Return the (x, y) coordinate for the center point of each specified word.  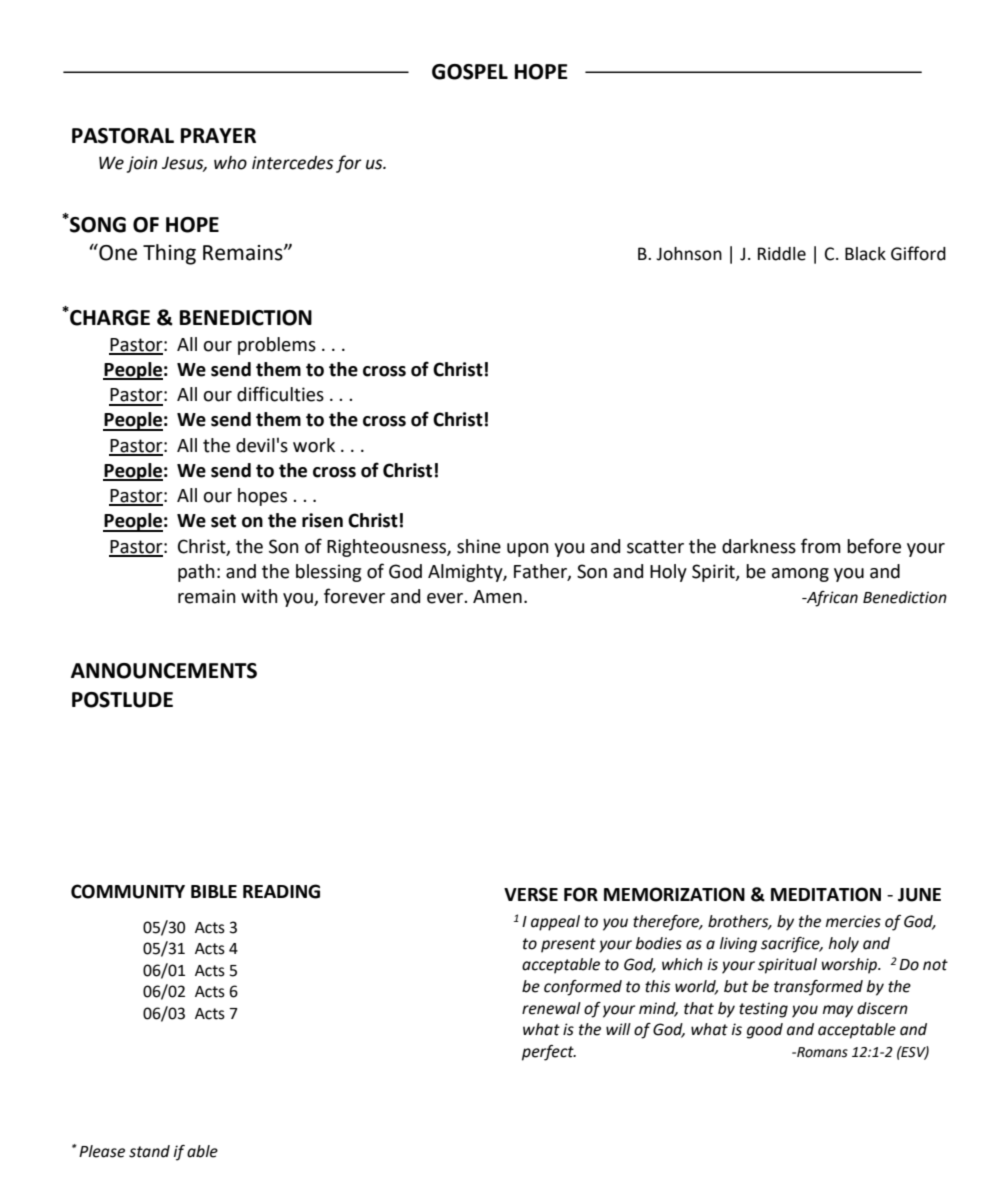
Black (865, 254)
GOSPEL (470, 72)
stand (149, 1151)
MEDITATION (826, 894)
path (196, 573)
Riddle (782, 254)
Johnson (689, 254)
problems (277, 346)
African (831, 599)
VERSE (531, 894)
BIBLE (214, 891)
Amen (497, 597)
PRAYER (218, 135)
